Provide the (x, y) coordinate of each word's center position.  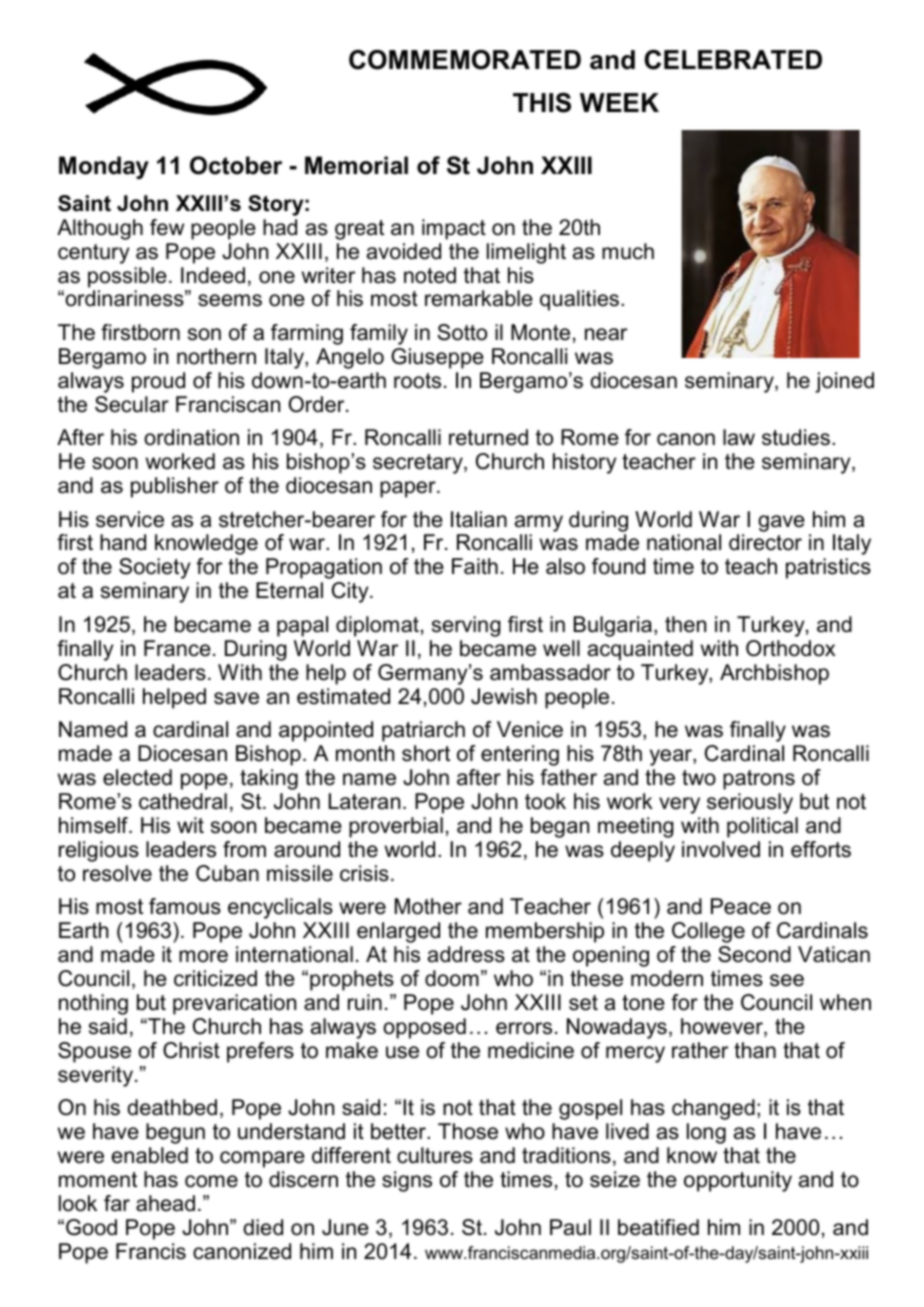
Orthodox (791, 648)
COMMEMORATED (465, 60)
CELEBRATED (733, 60)
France (177, 648)
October (236, 165)
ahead (165, 1203)
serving (466, 626)
